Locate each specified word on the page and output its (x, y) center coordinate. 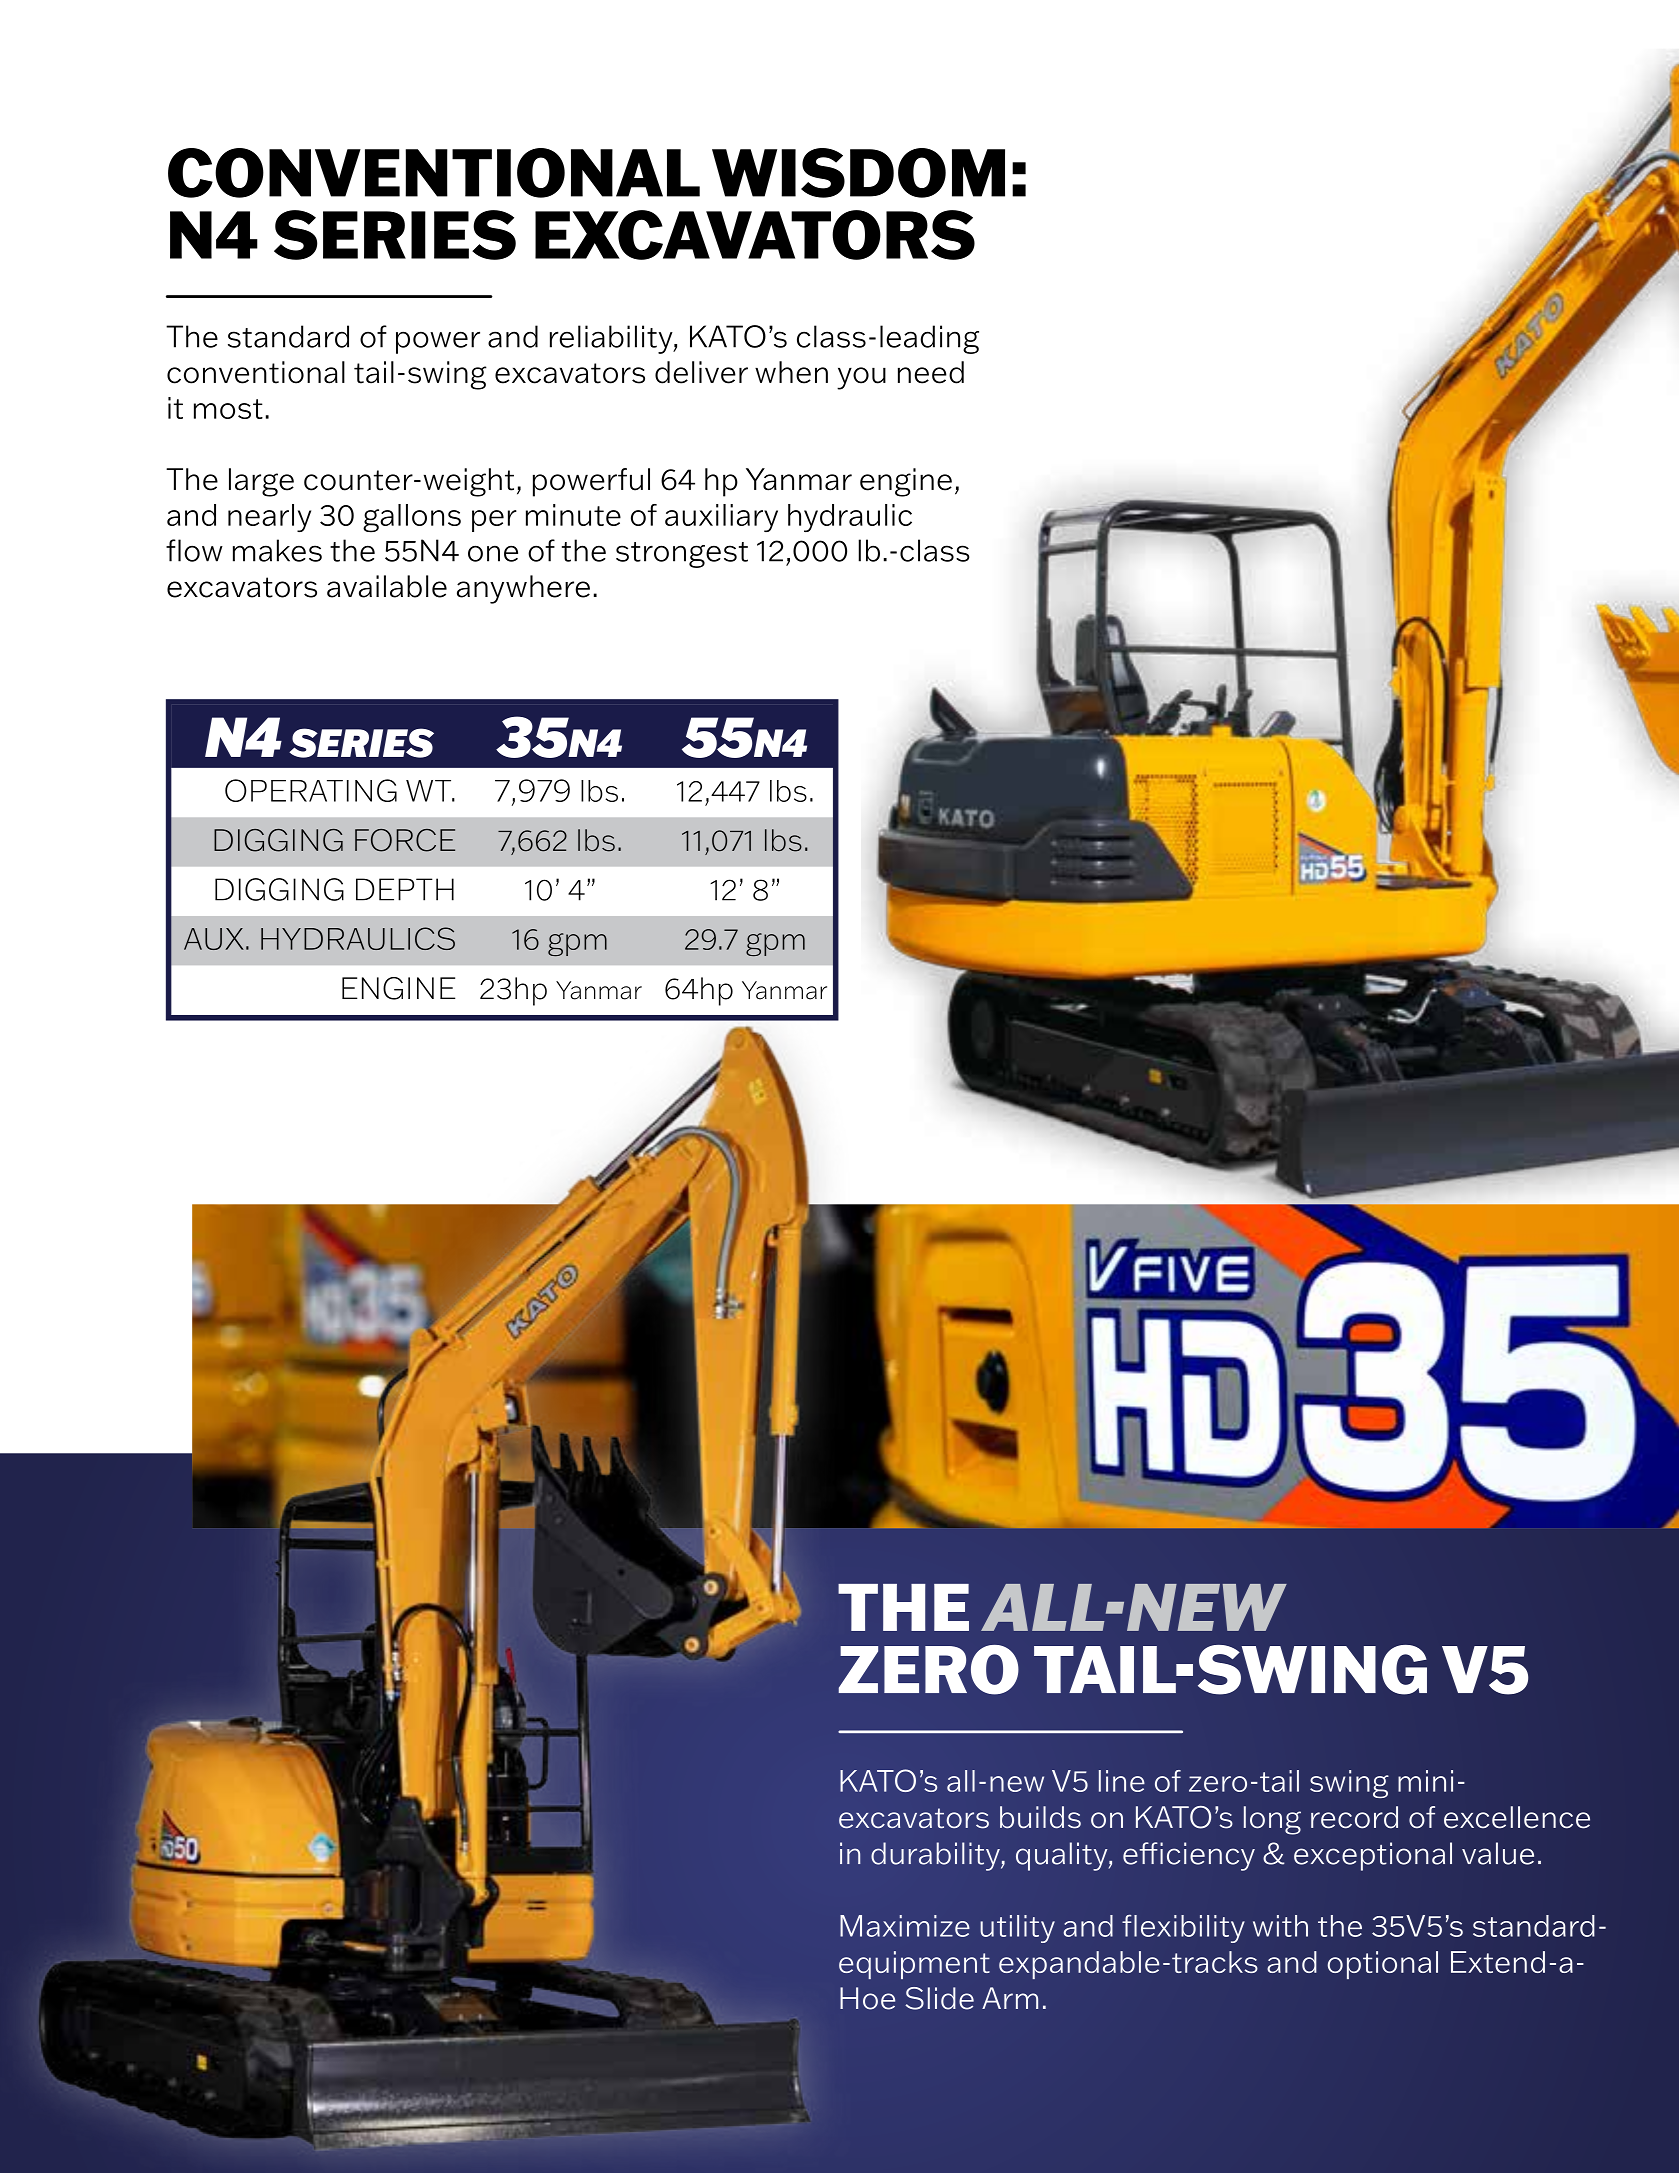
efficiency (1189, 1856)
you (861, 378)
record (1354, 1817)
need (931, 372)
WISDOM (858, 173)
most (228, 409)
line (1122, 1781)
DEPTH (405, 889)
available (387, 586)
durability (936, 1856)
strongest (682, 555)
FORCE (405, 840)
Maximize (905, 1926)
